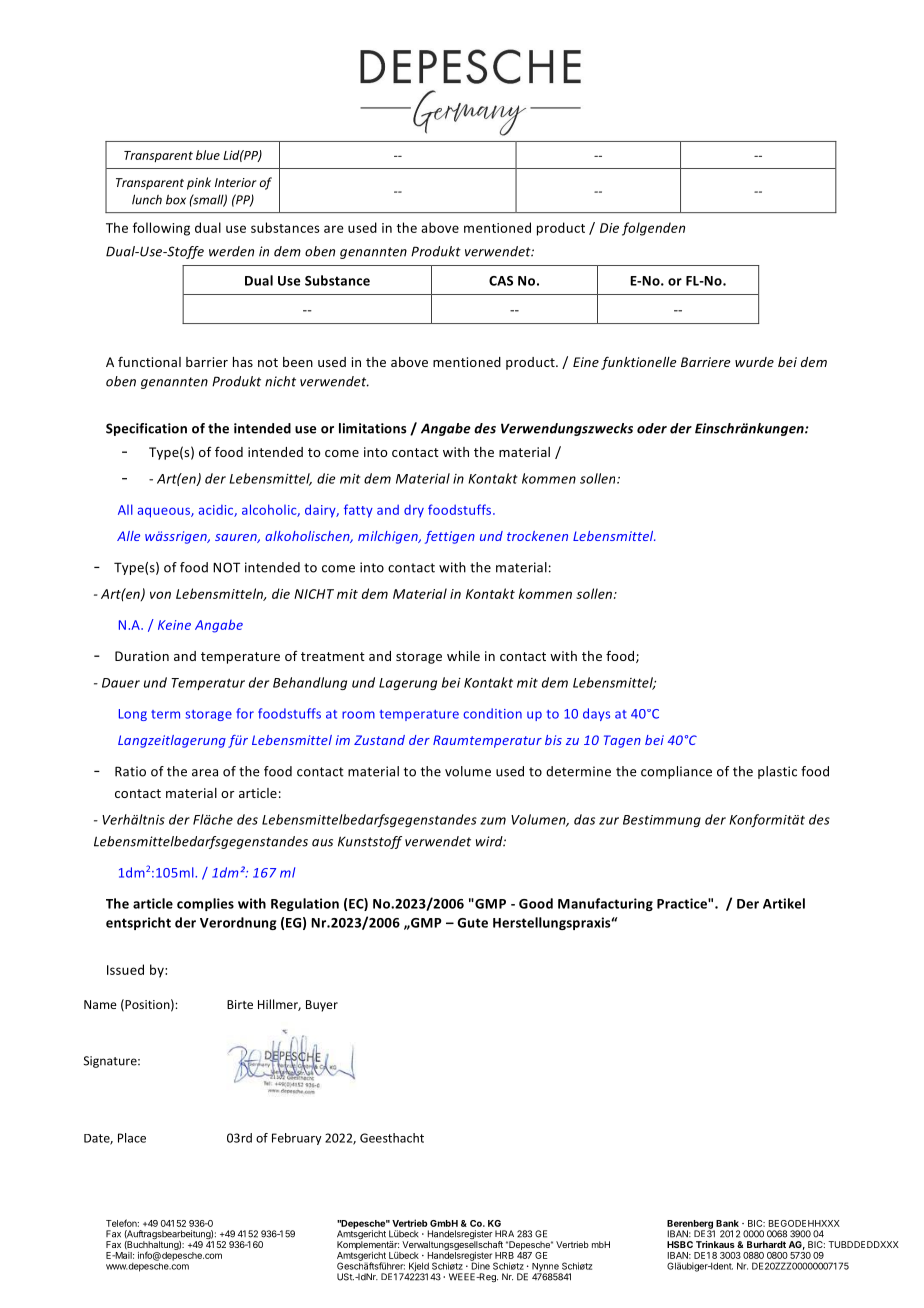 The width and height of the screenshot is (924, 1308). I want to click on condition, so click(492, 713).
